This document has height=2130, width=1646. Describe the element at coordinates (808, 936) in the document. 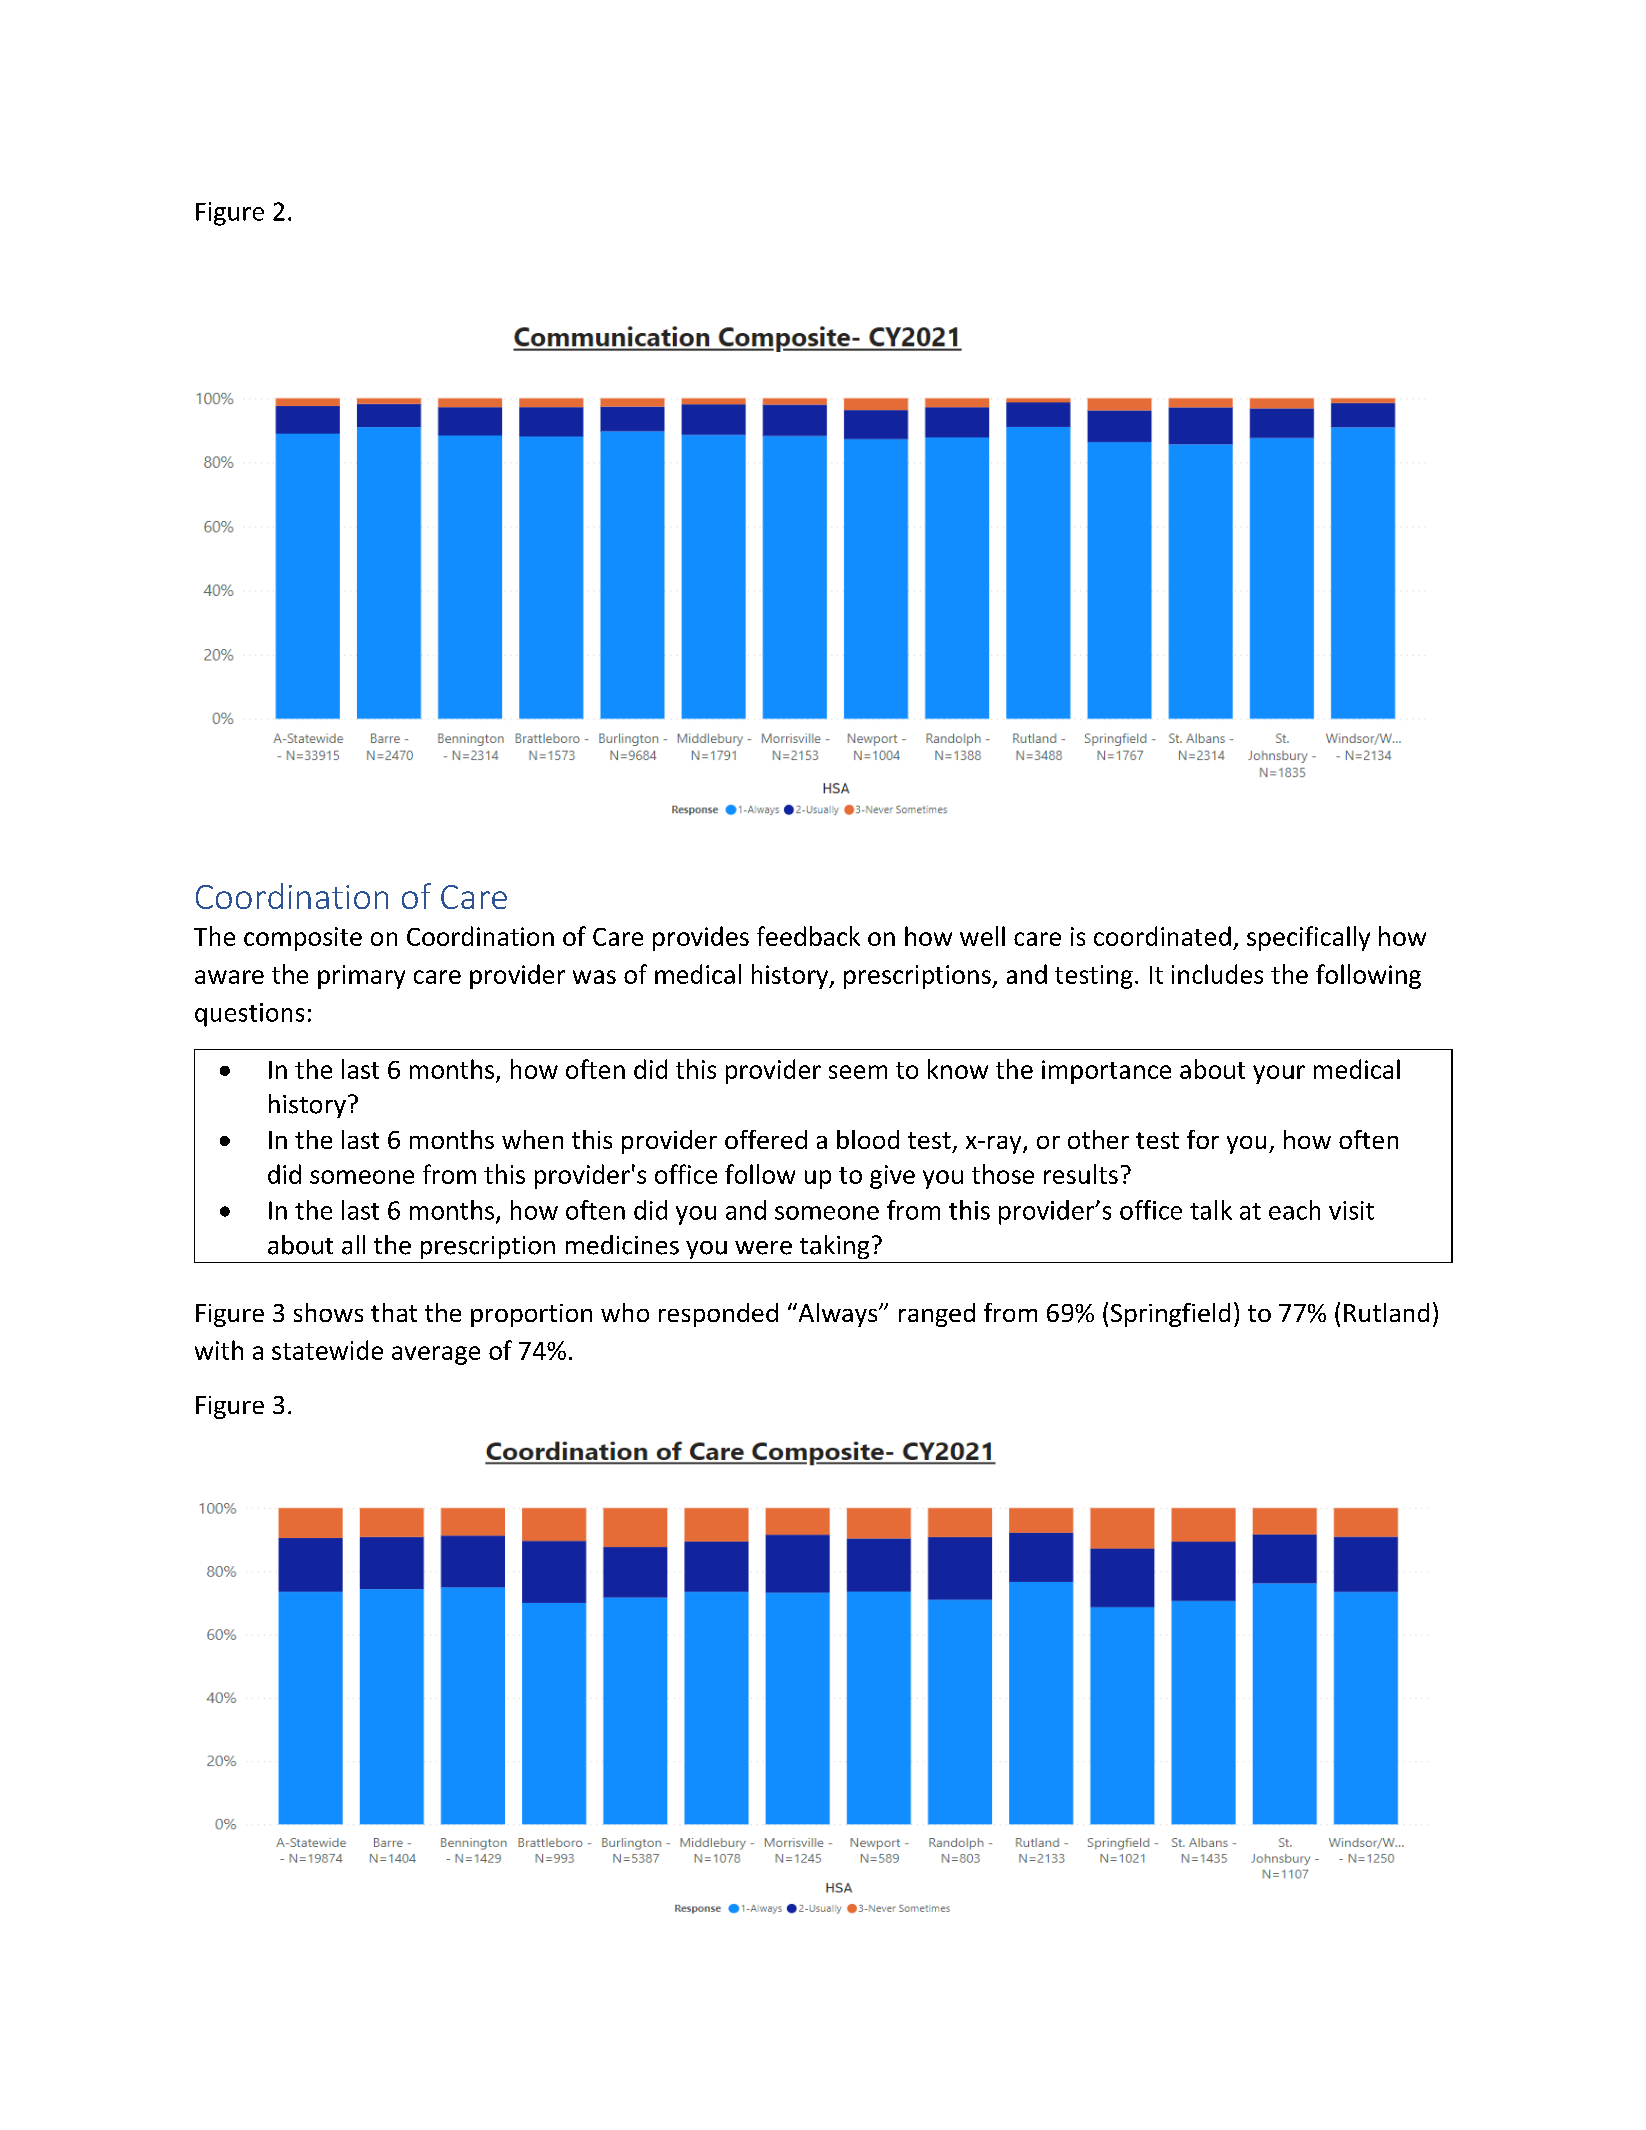

I see `feedback` at that location.
